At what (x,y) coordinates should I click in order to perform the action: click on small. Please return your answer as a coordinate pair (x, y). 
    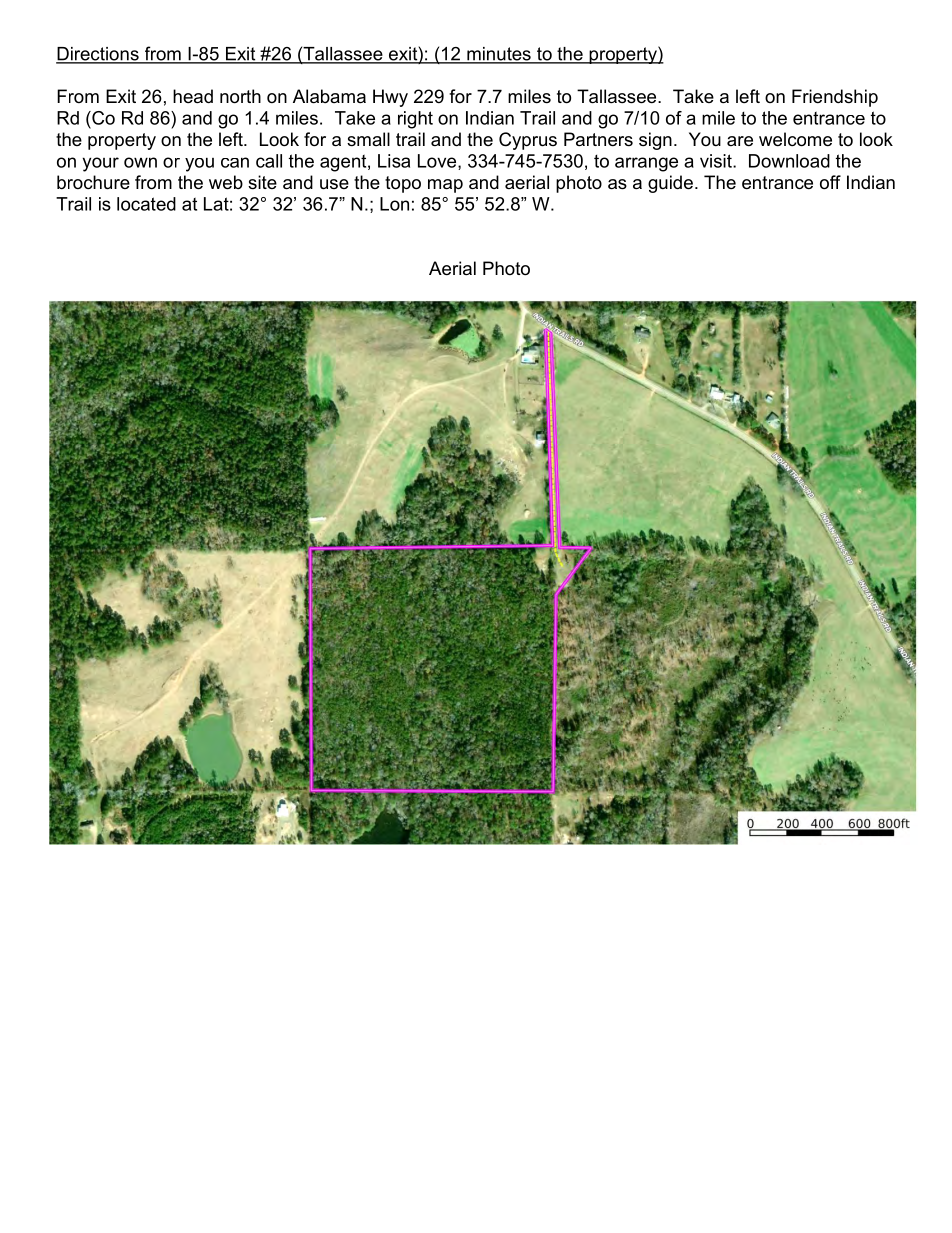
    Looking at the image, I should click on (368, 139).
